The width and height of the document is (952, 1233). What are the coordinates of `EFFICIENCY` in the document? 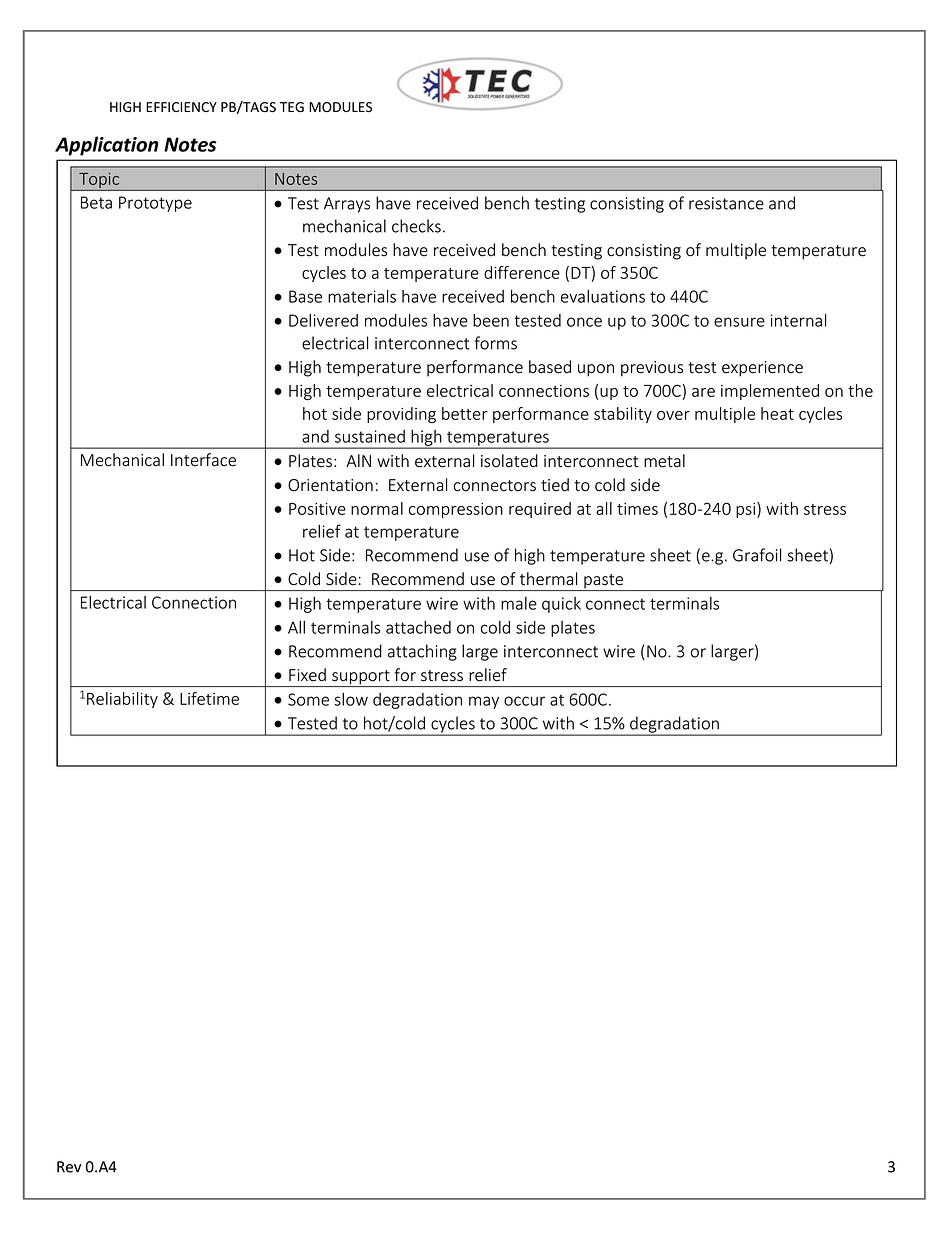 It's located at (181, 107).
